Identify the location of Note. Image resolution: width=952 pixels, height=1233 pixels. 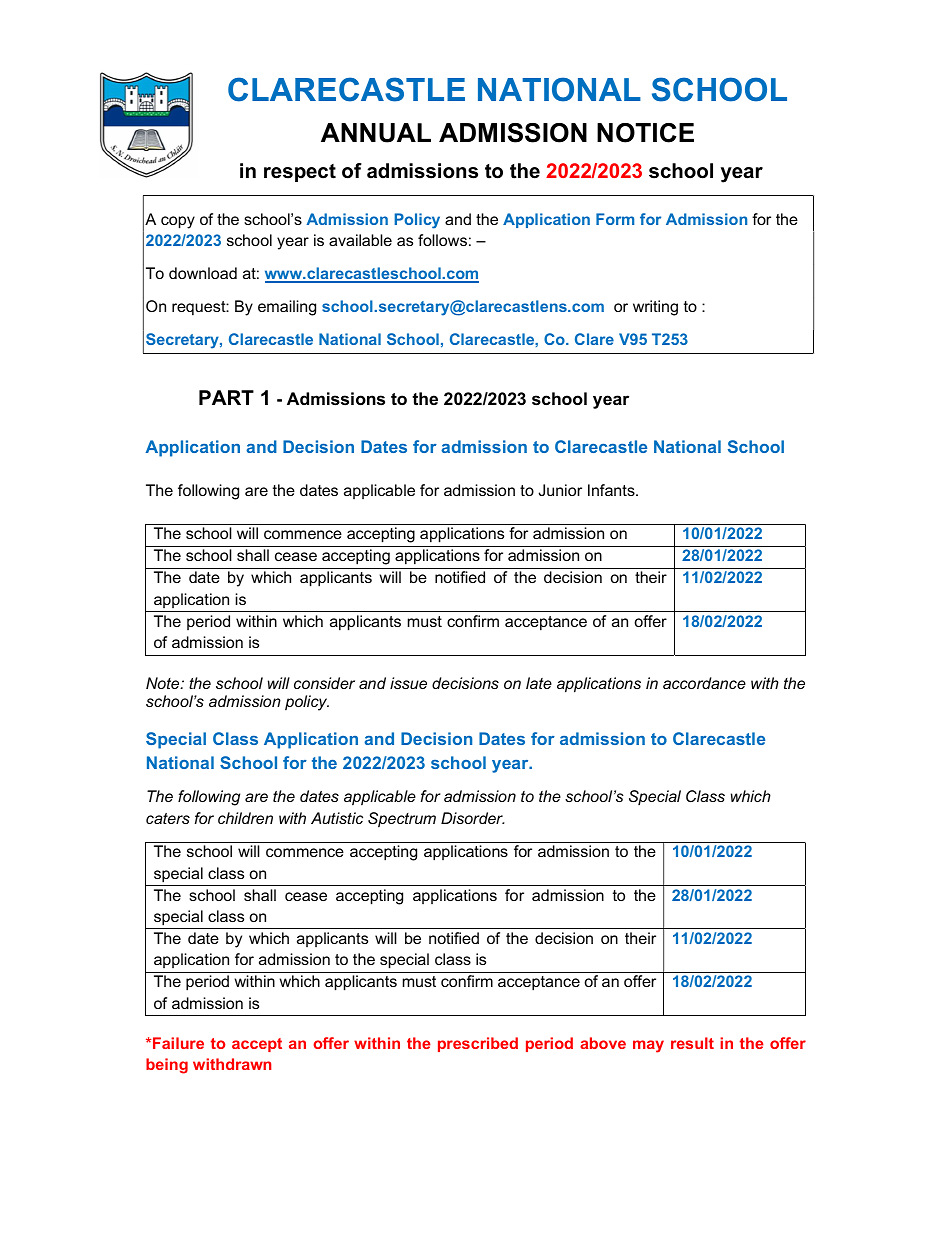
(164, 683).
